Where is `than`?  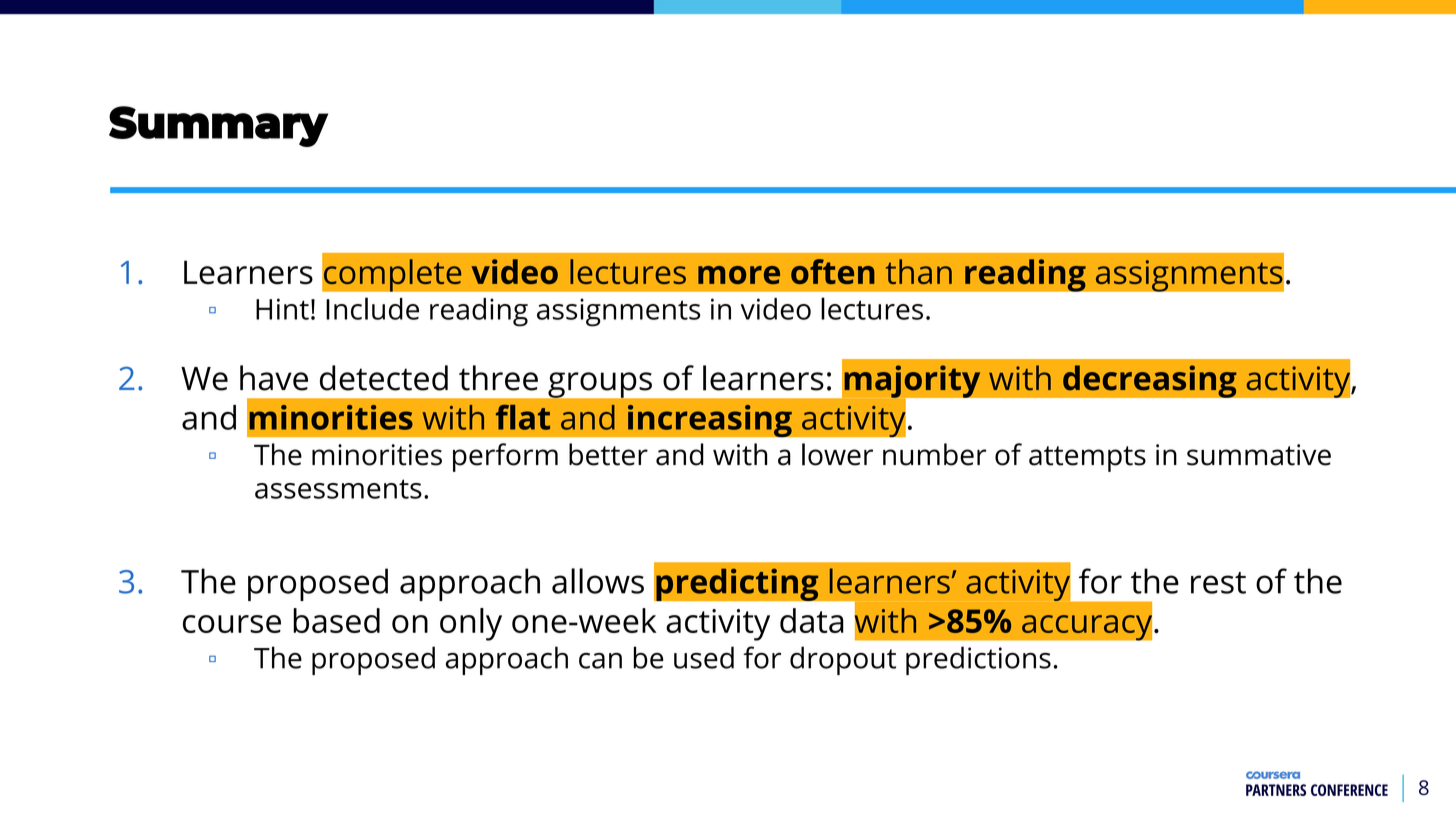 than is located at coordinates (919, 271).
